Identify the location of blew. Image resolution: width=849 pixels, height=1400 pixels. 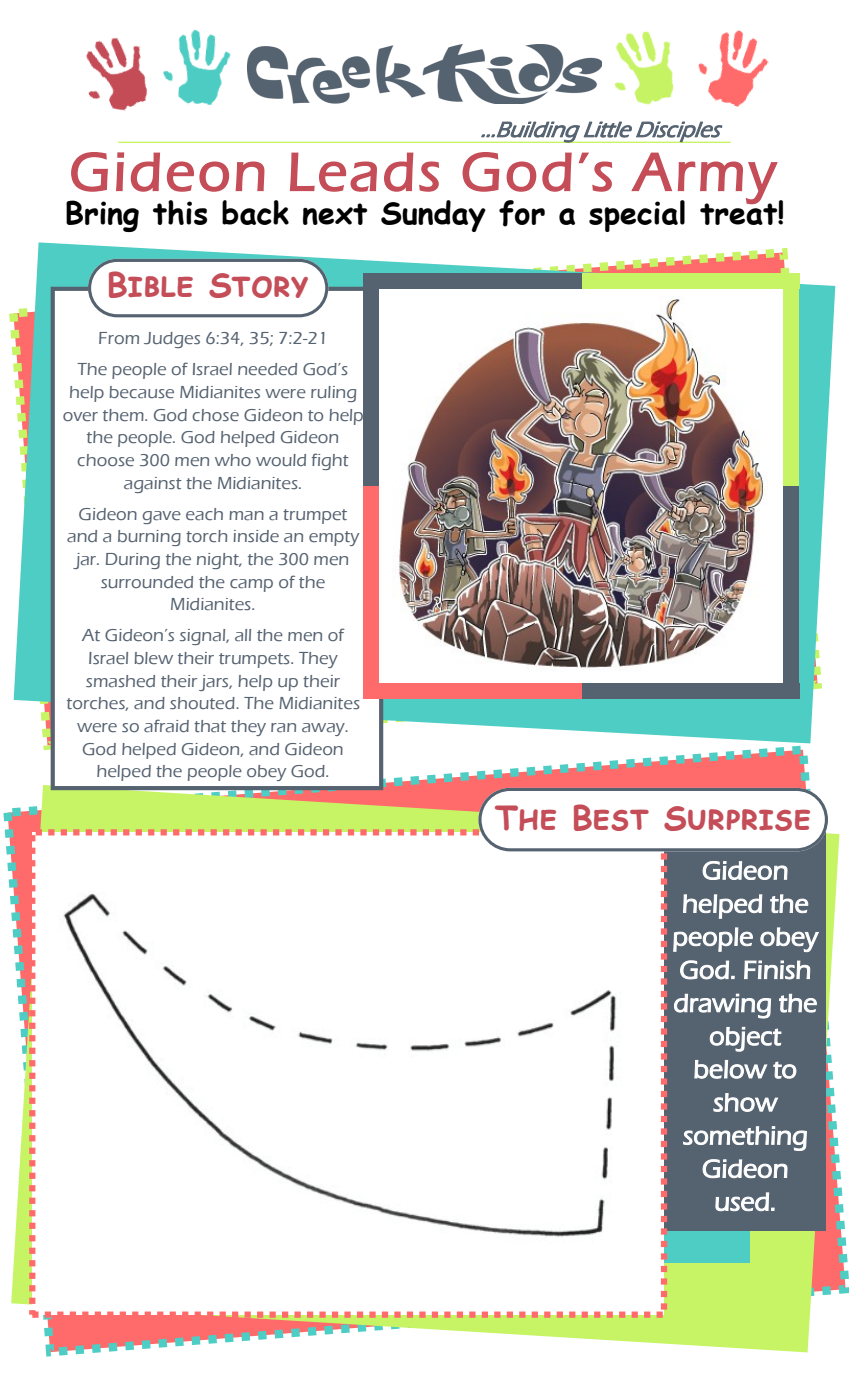
(153, 658).
